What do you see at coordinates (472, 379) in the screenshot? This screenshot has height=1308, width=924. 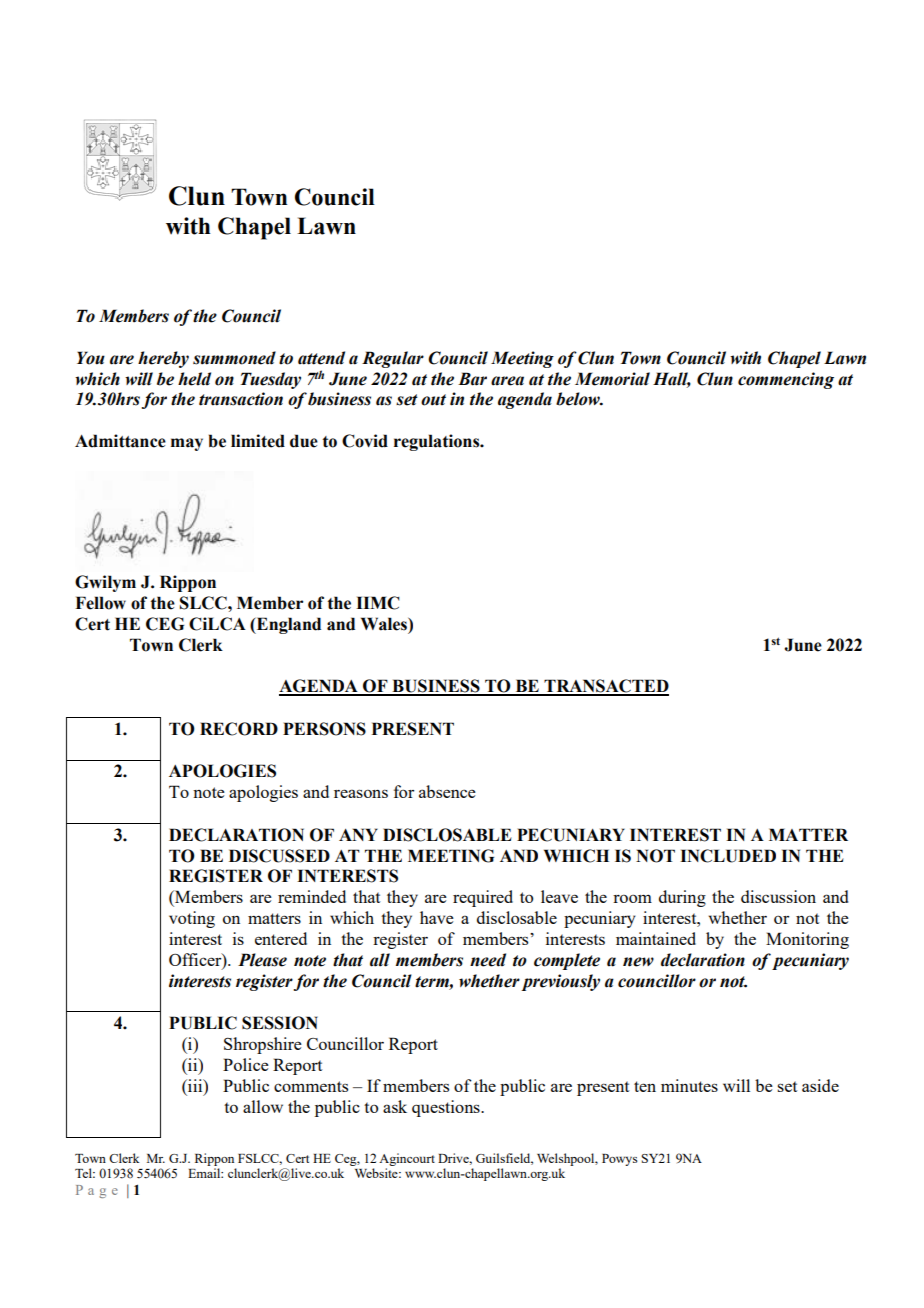 I see `Bar` at bounding box center [472, 379].
